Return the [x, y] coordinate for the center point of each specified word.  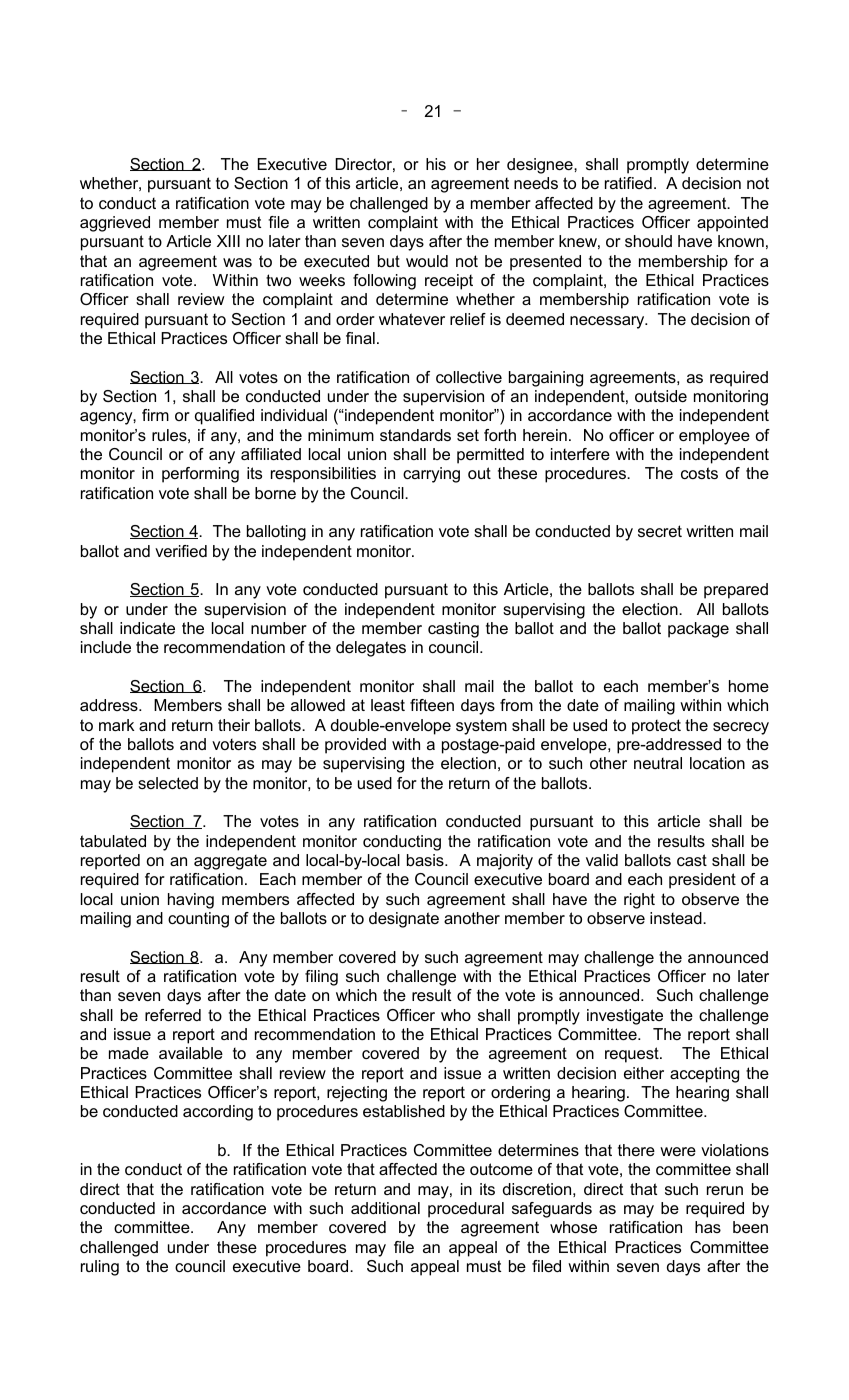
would [427, 261]
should [648, 241]
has [708, 1227]
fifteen [432, 705]
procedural [466, 1210]
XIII [228, 241]
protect [656, 727]
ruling [100, 1268]
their [234, 725]
